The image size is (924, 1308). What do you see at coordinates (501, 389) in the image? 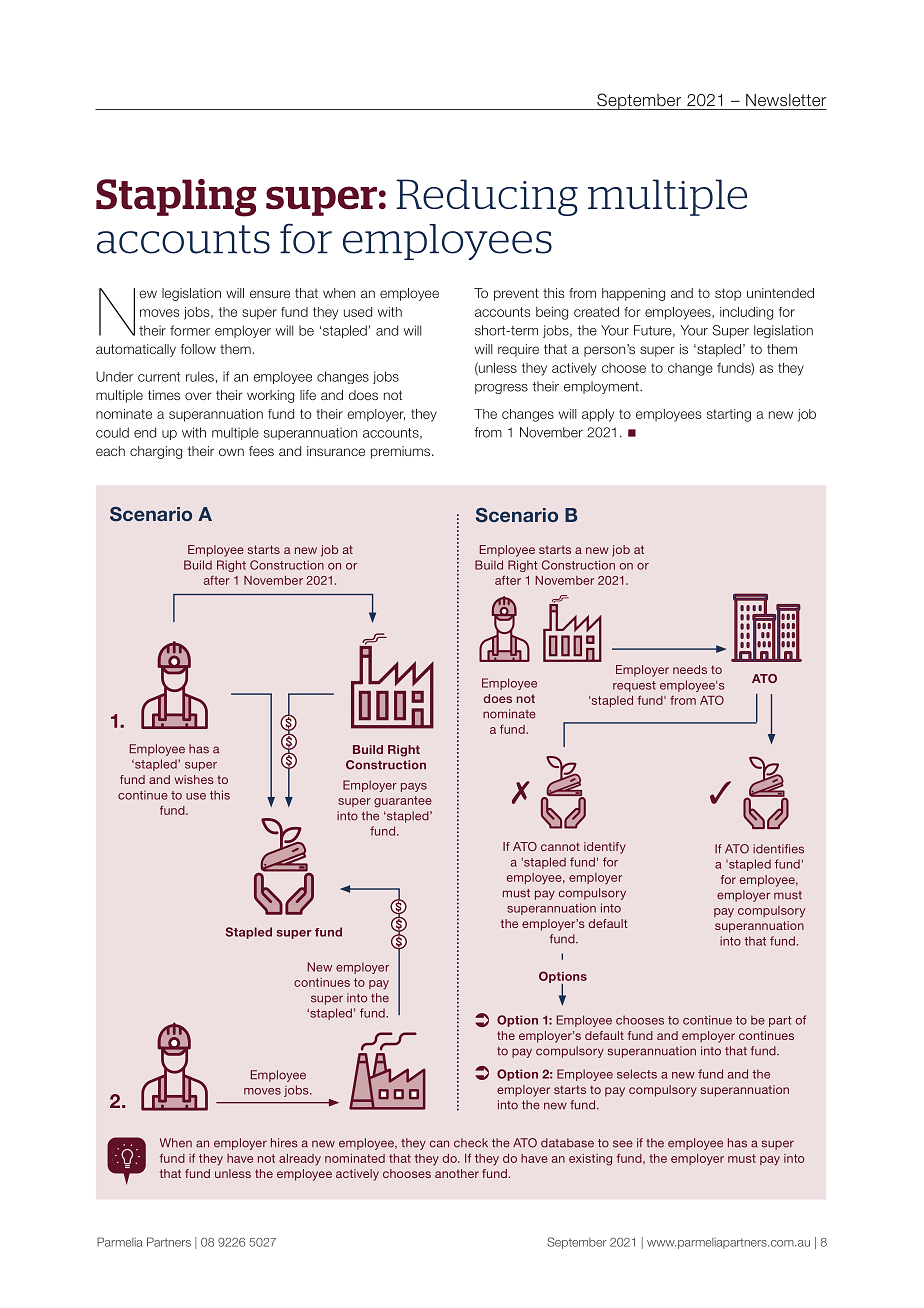
I see `progress` at bounding box center [501, 389].
